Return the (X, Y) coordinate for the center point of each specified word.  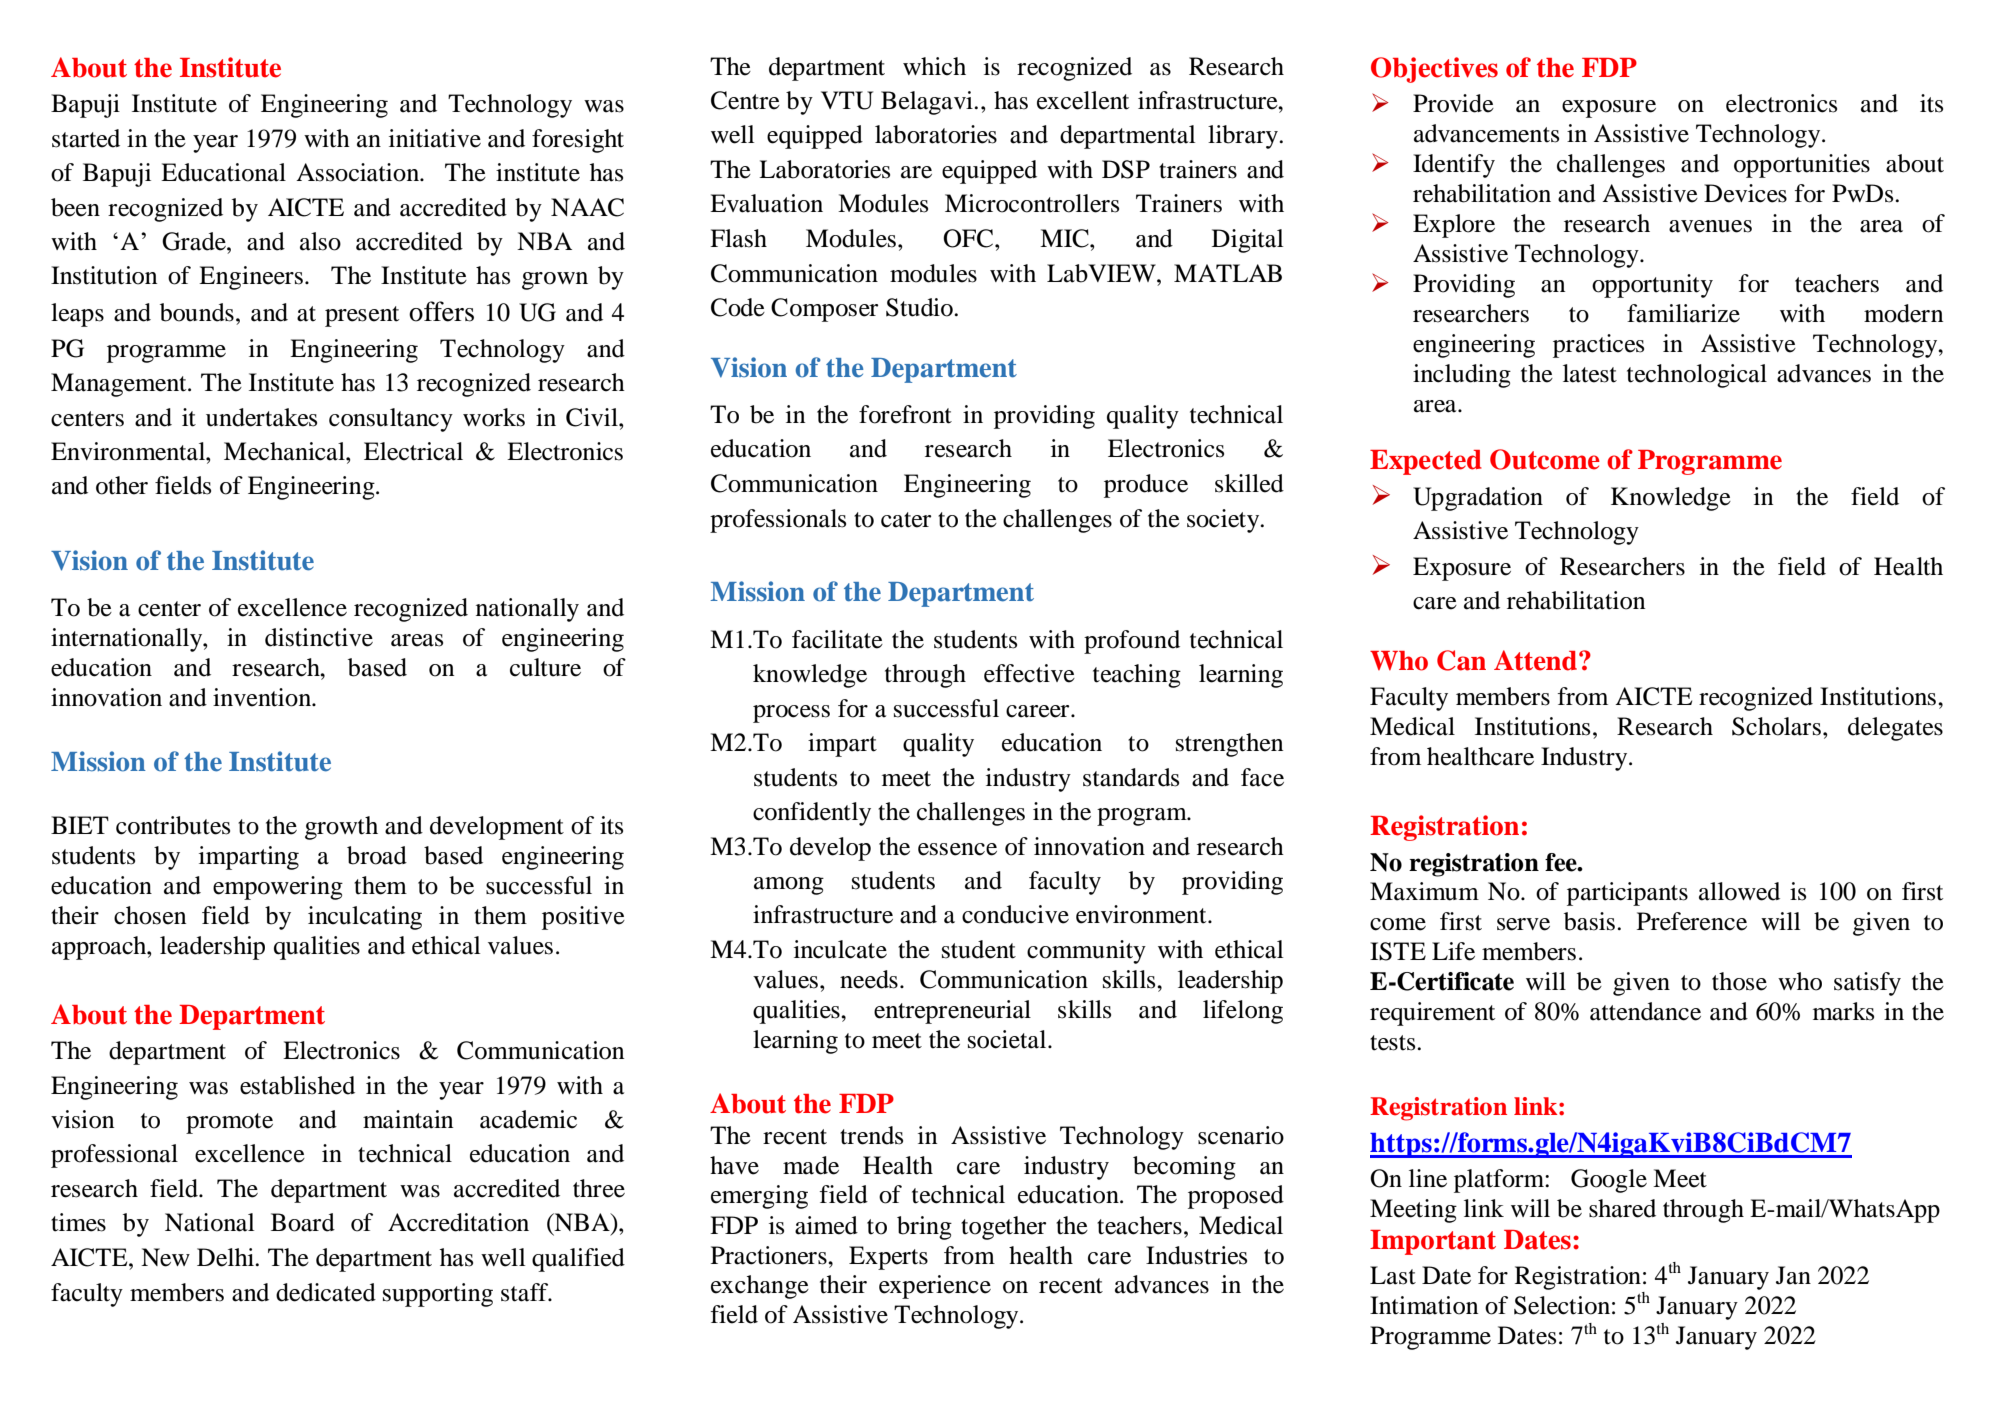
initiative (435, 138)
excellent (1083, 100)
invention (263, 697)
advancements (1486, 133)
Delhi (226, 1257)
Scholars (1776, 726)
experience (935, 1287)
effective (1029, 673)
